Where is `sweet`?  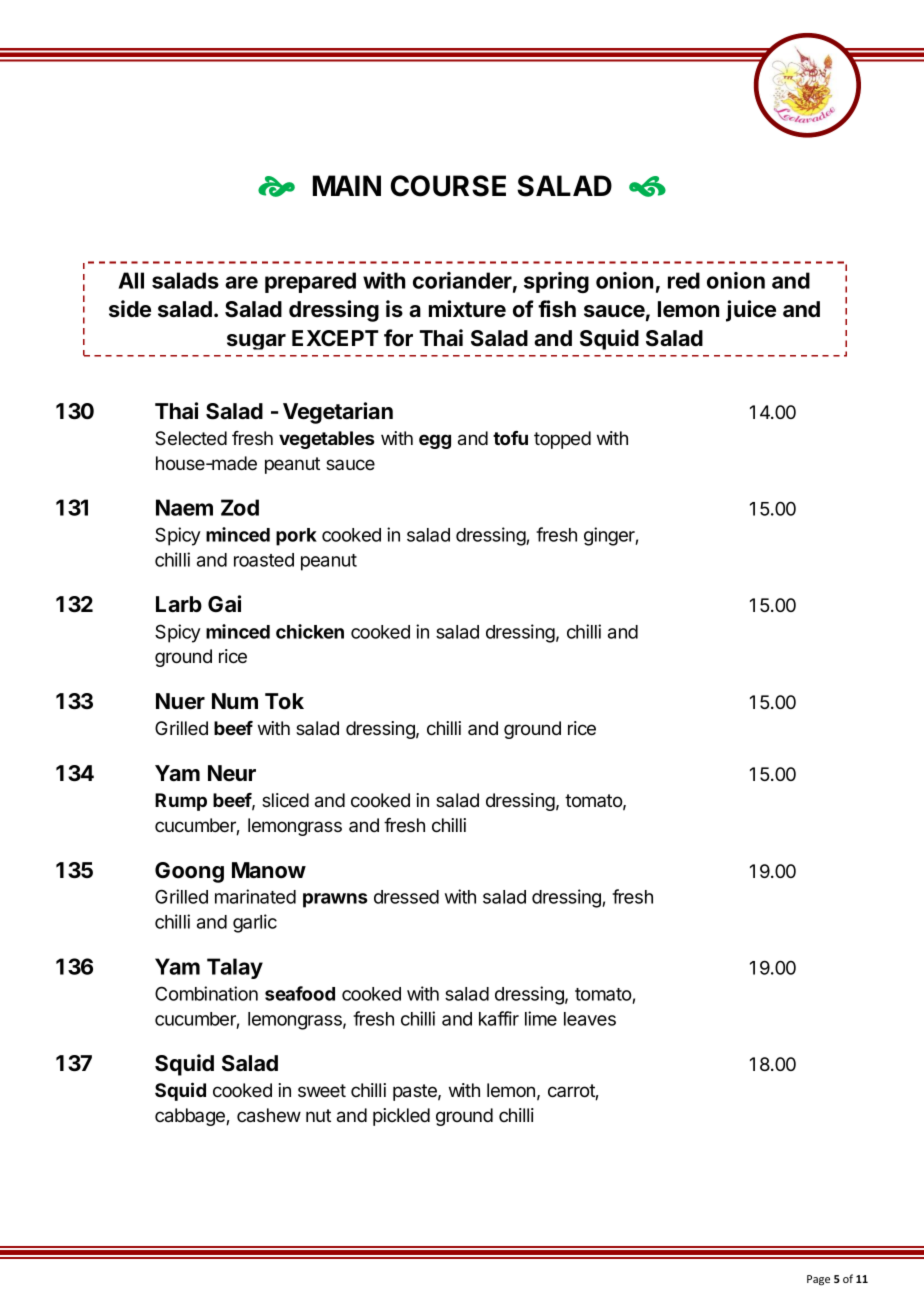 sweet is located at coordinates (322, 1090).
